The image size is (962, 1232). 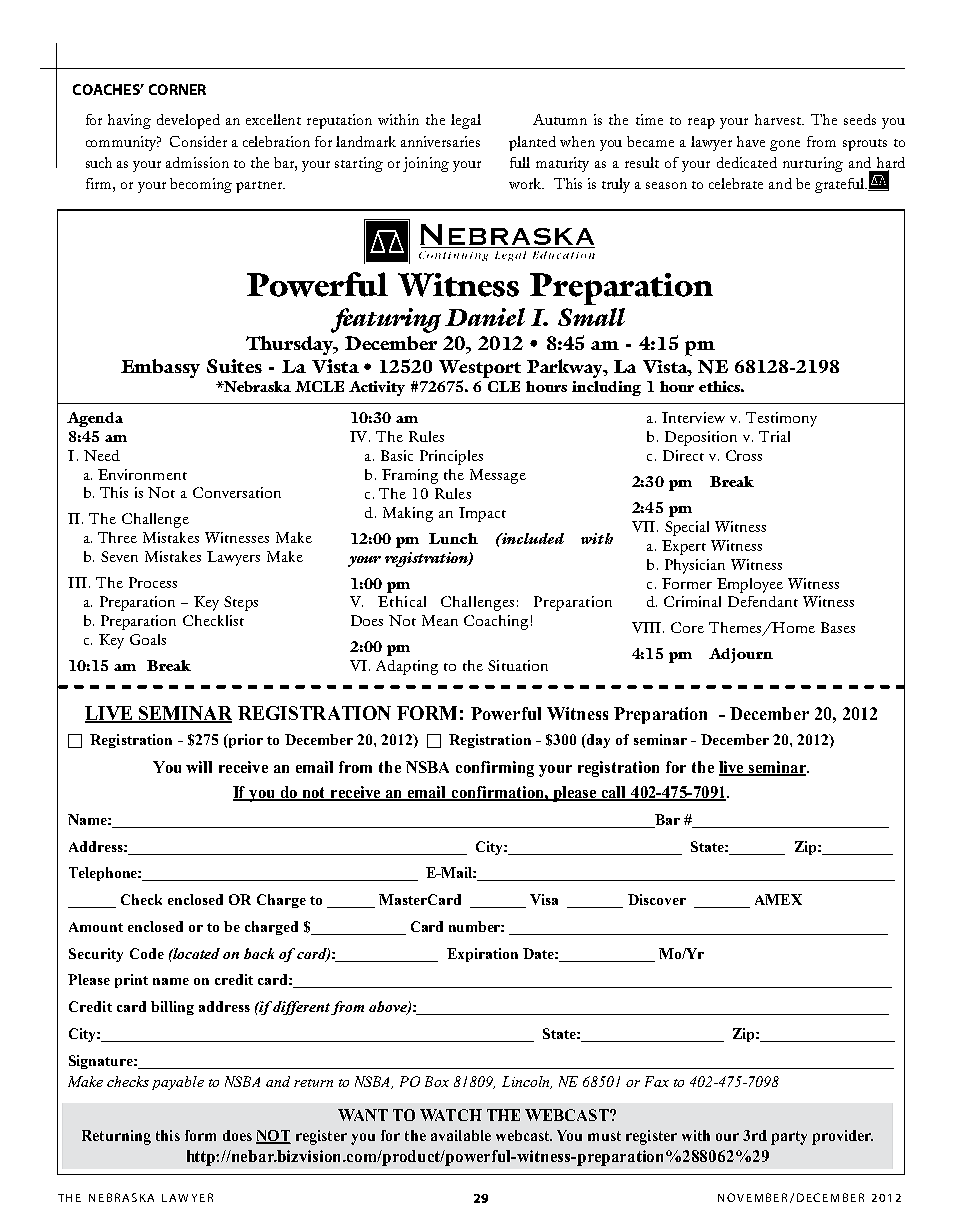 I want to click on developed, so click(x=188, y=121).
